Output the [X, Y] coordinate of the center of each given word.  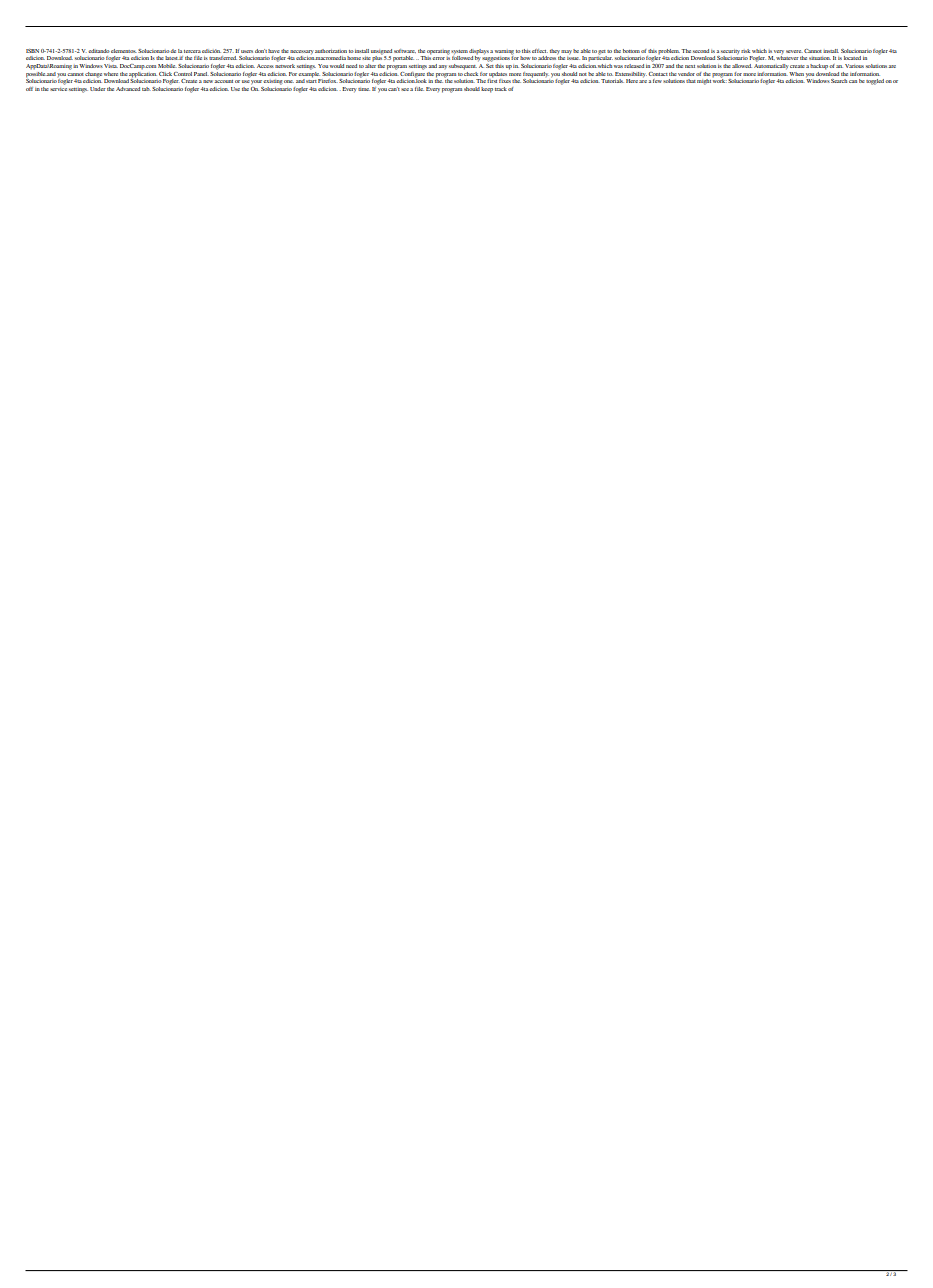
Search [839, 81]
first [492, 80]
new [209, 81]
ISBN [32, 51]
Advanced [128, 89]
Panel [201, 74]
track [501, 89]
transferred [223, 58]
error [438, 58]
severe [794, 51]
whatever [787, 58]
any [442, 67]
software [405, 51]
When [796, 74]
